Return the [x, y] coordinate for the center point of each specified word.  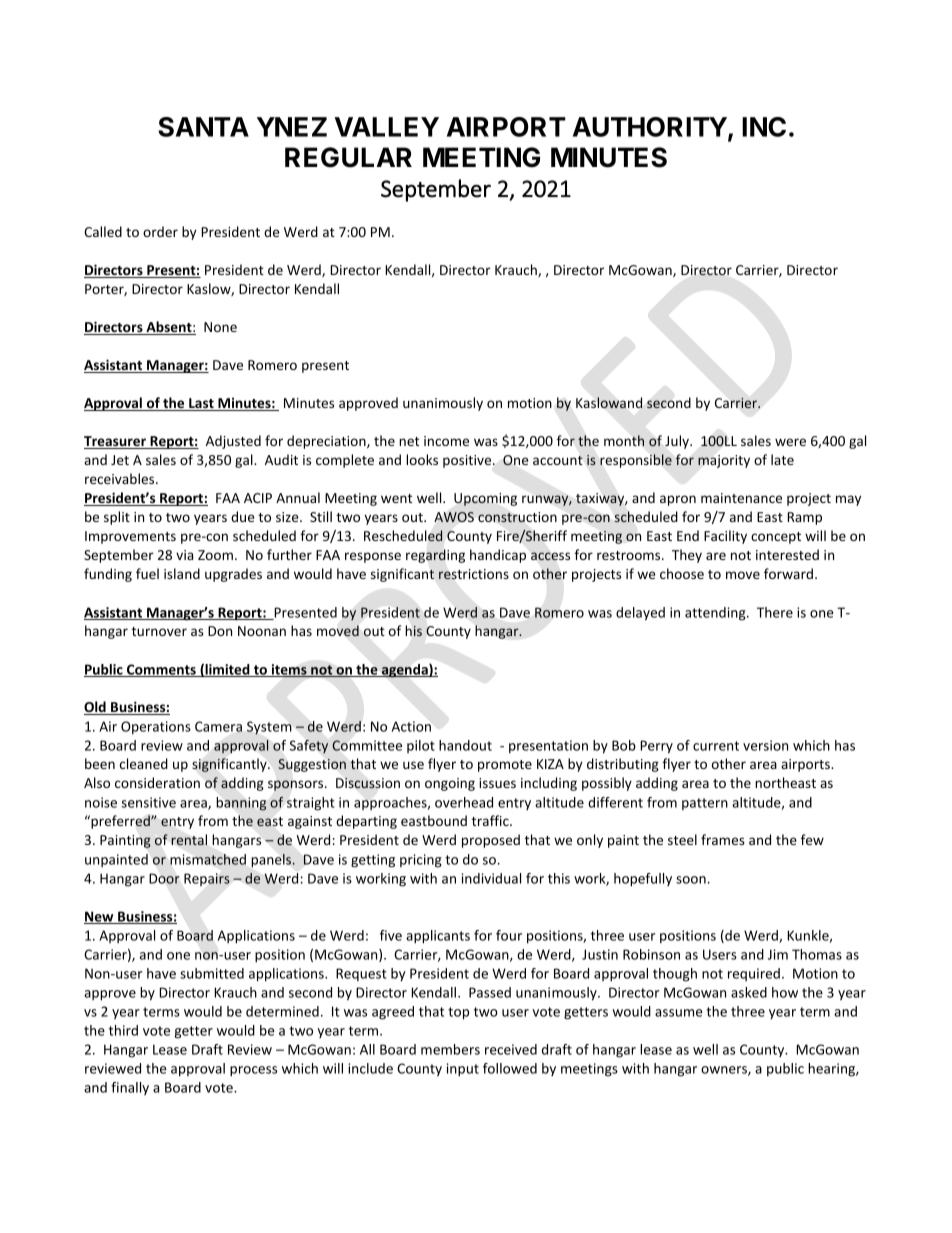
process [253, 1071]
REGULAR [348, 157]
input [463, 1070]
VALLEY [387, 127]
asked [749, 992]
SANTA [203, 127]
